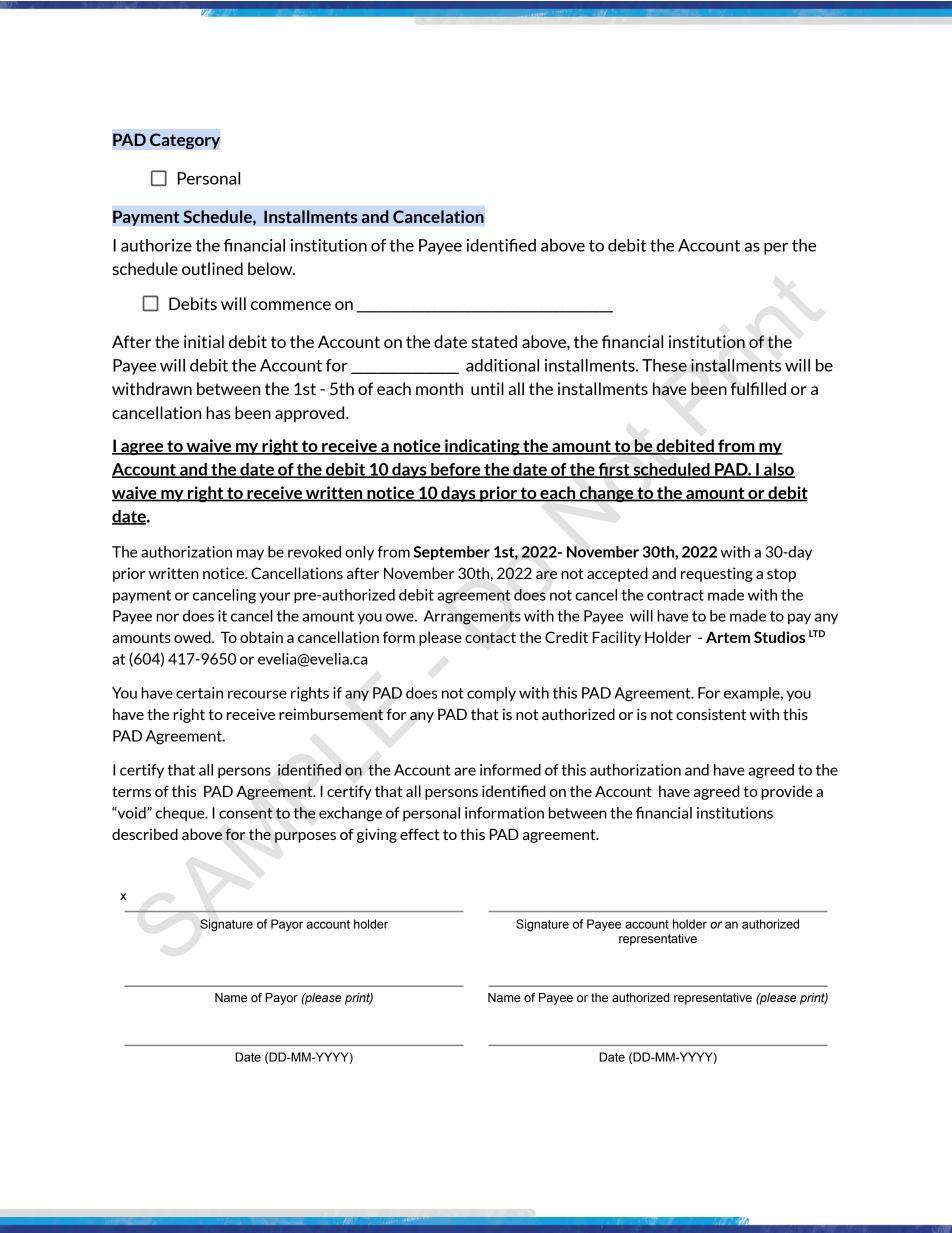  What do you see at coordinates (250, 554) in the screenshot?
I see `may` at bounding box center [250, 554].
